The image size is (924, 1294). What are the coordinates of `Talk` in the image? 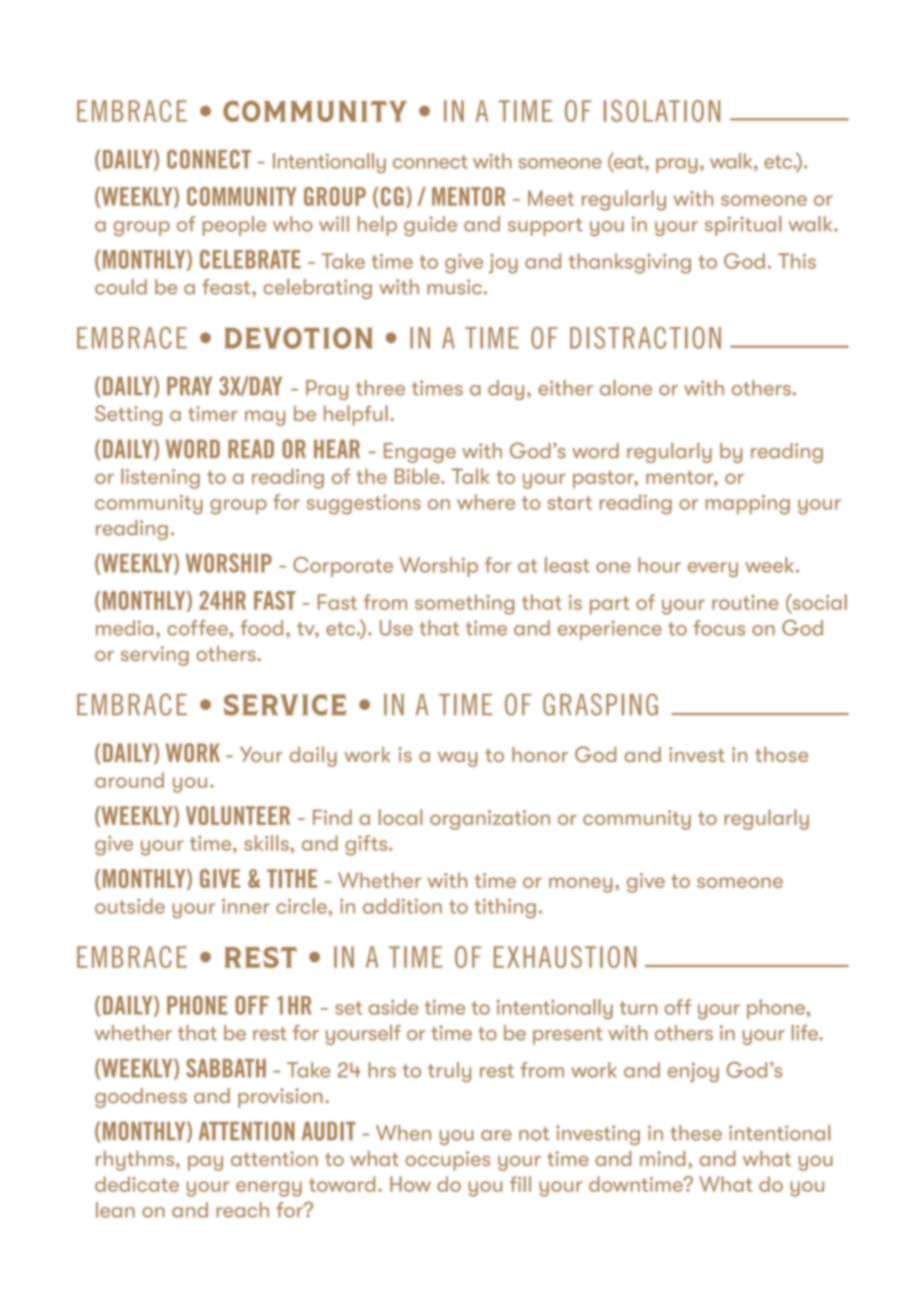 It's located at (471, 476).
